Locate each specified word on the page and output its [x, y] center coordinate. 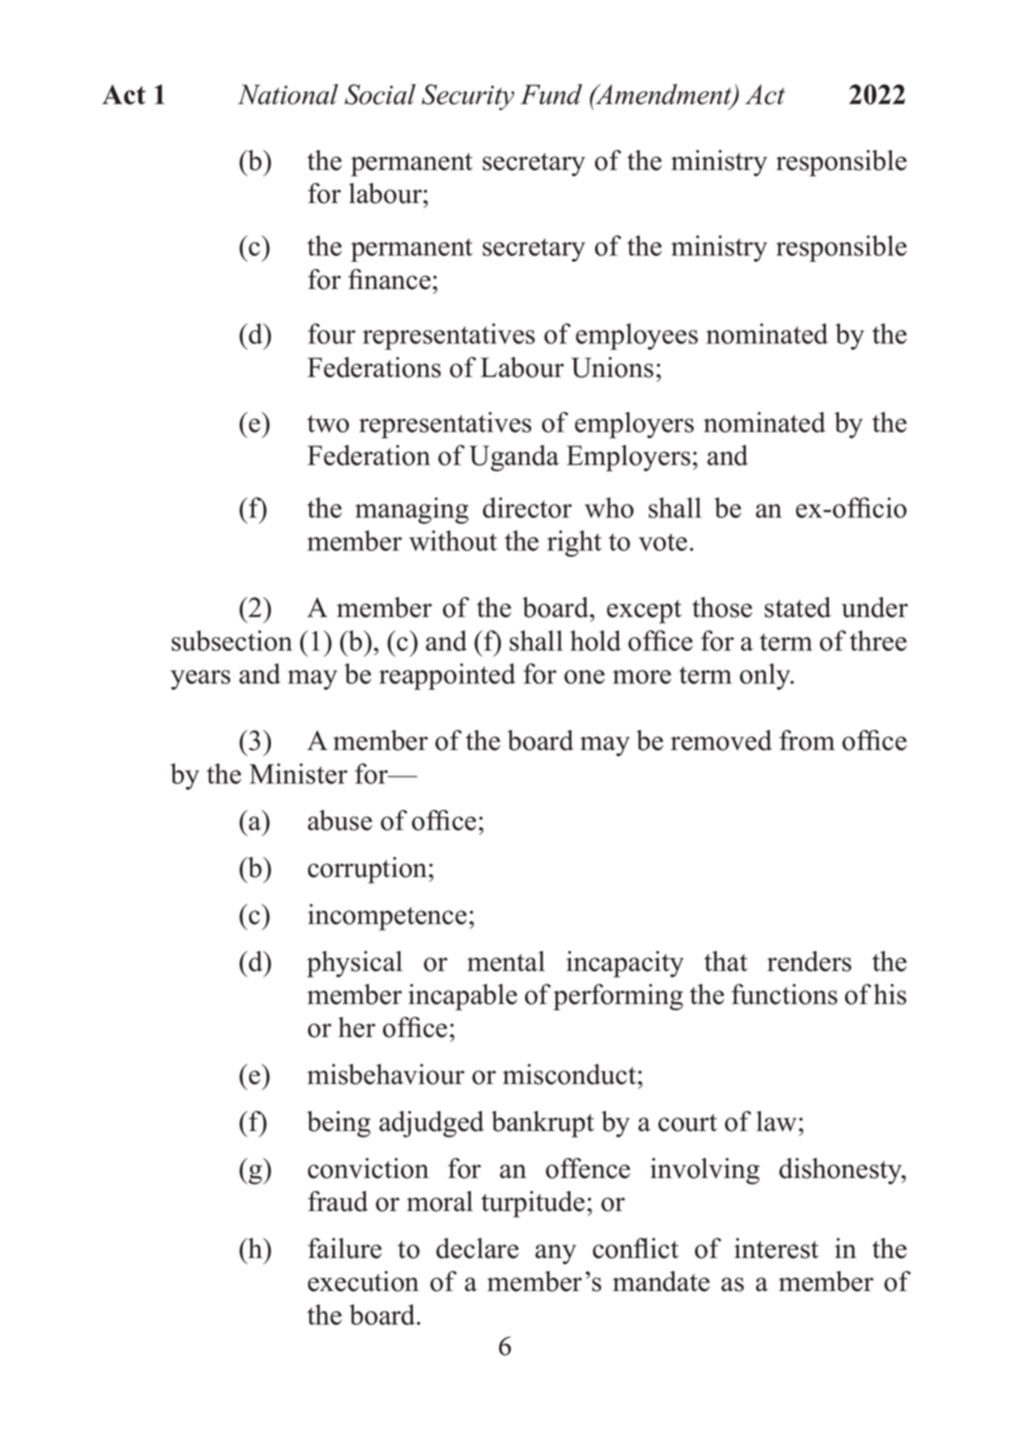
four [332, 333]
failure [345, 1248]
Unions [612, 367]
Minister [298, 773]
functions [784, 994]
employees [637, 336]
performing [618, 997]
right [574, 543]
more [642, 677]
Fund [551, 94]
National [288, 94]
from [807, 740]
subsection [232, 640]
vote [663, 542]
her [357, 1027]
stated [798, 607]
